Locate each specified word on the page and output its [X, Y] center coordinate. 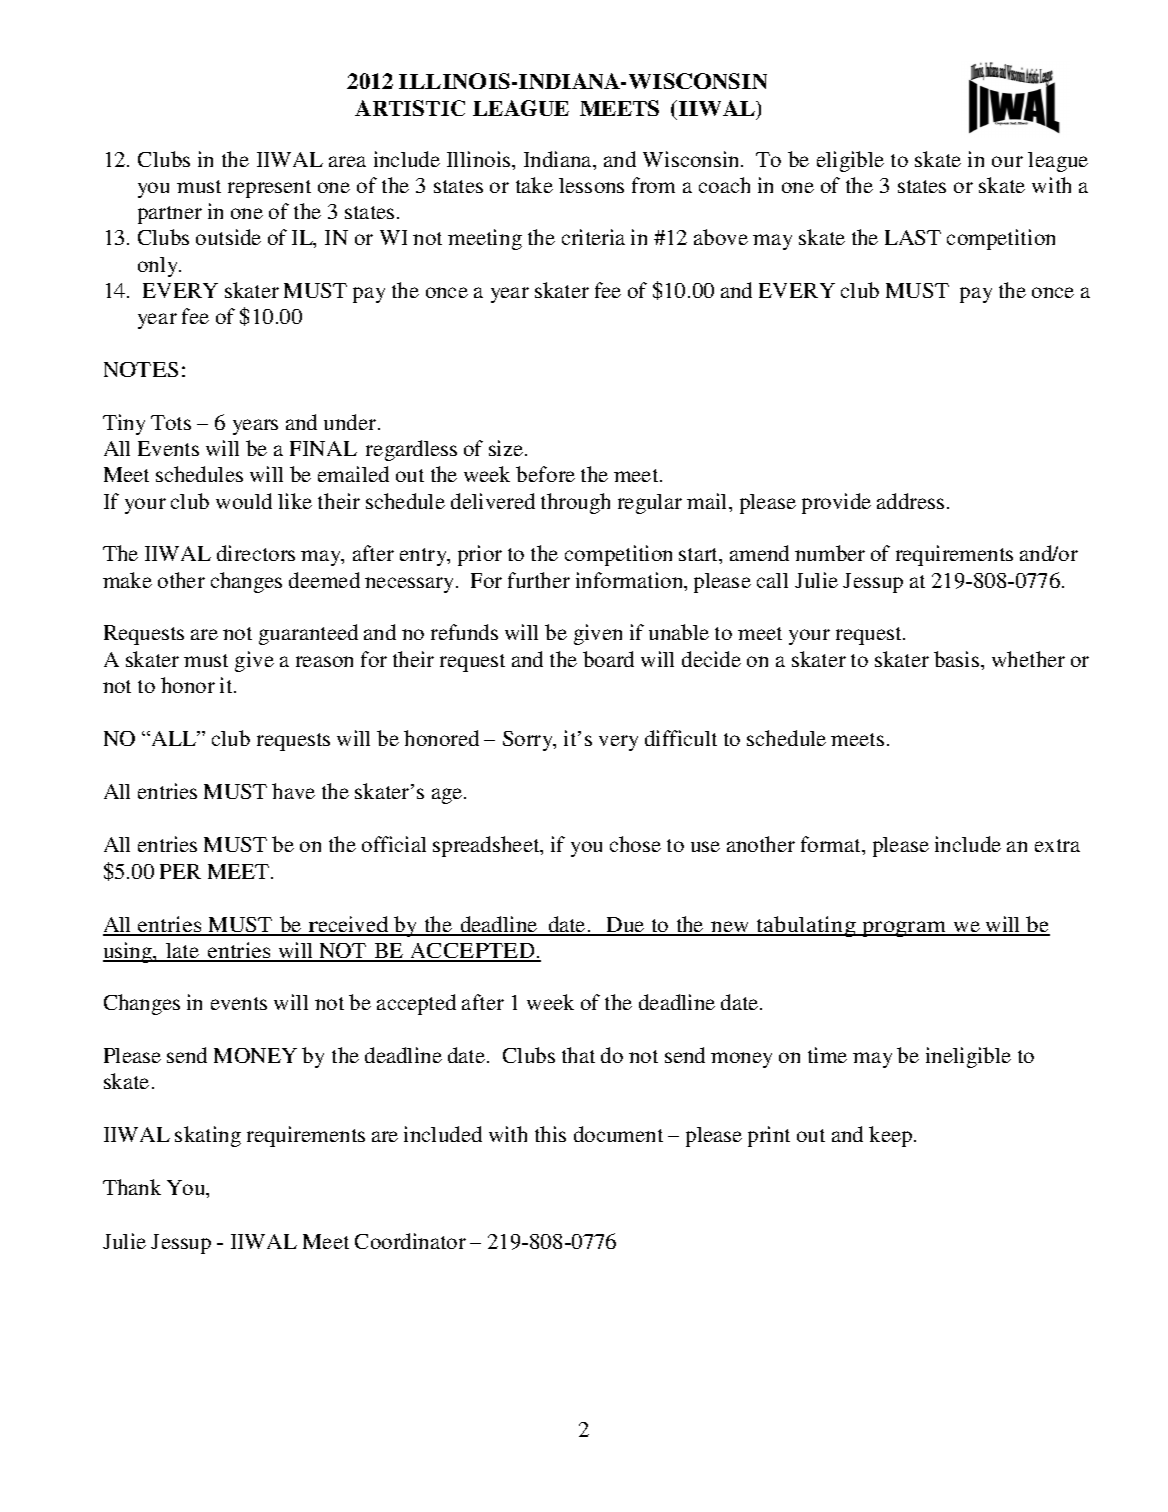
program [904, 929]
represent [269, 189]
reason [324, 661]
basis [958, 659]
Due [626, 926]
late [182, 952]
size [507, 448]
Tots [171, 422]
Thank [132, 1187]
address [910, 501]
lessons [591, 185]
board [608, 659]
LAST [913, 237]
